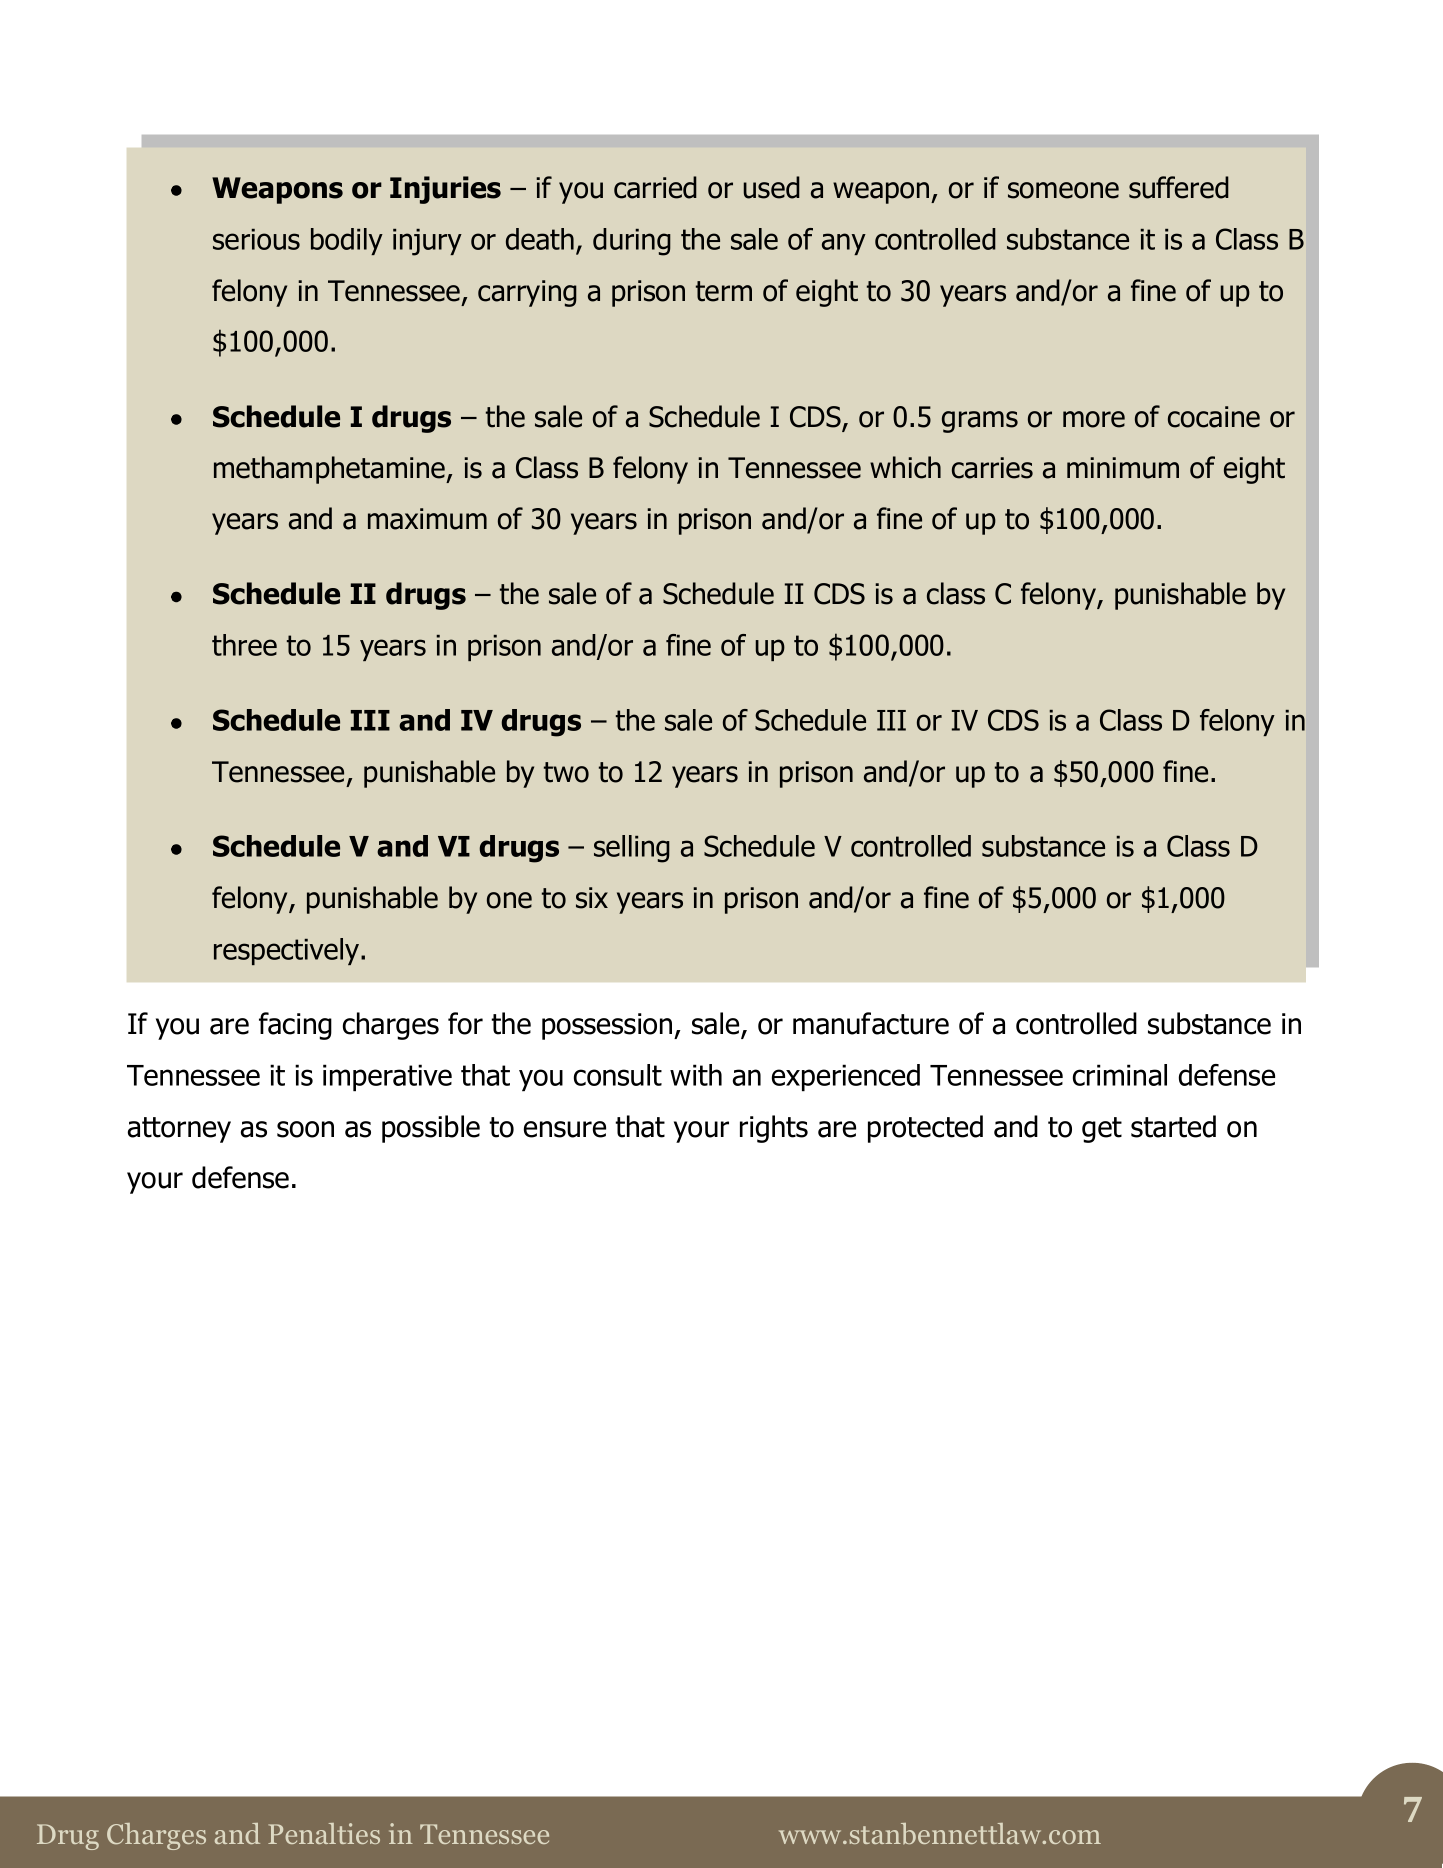 The image size is (1443, 1868). What do you see at coordinates (1123, 468) in the screenshot?
I see `minimum` at bounding box center [1123, 468].
